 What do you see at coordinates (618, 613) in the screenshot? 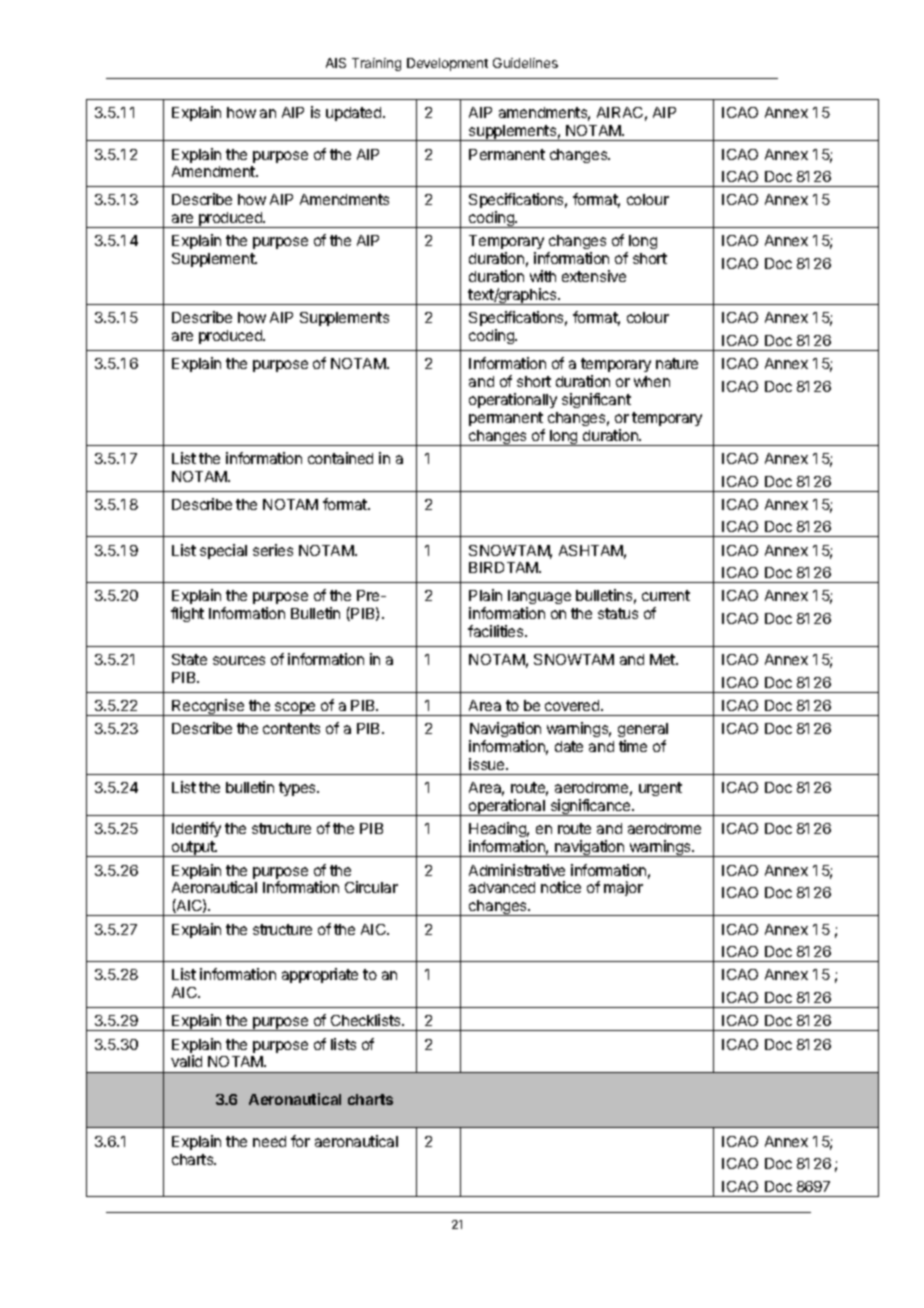
I see `status` at bounding box center [618, 613].
